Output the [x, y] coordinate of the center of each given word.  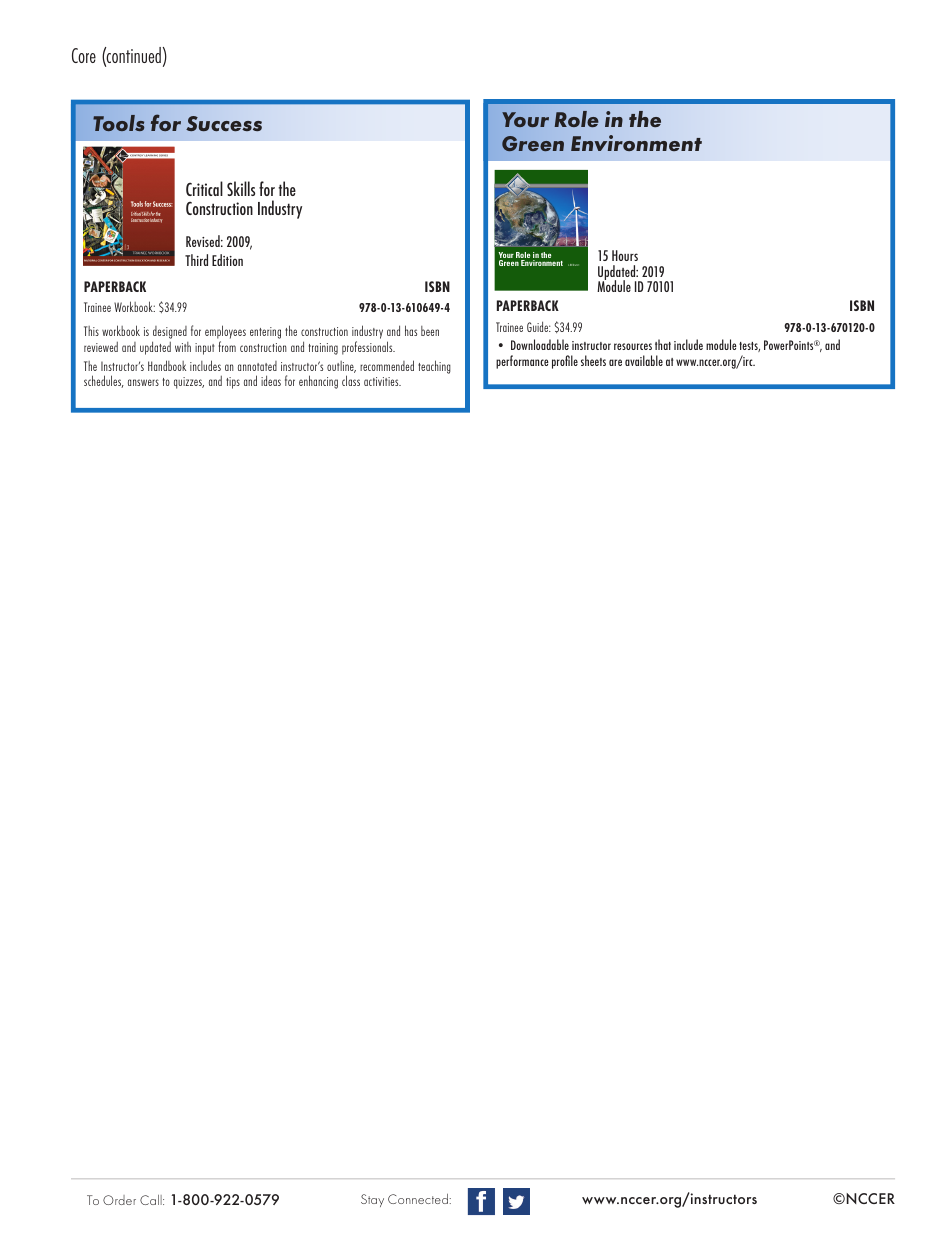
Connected [418, 1199]
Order [119, 1200]
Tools [118, 123]
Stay [372, 1200]
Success [224, 123]
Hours [625, 255]
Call [152, 1200]
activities [382, 381]
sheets [593, 360]
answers [143, 382]
